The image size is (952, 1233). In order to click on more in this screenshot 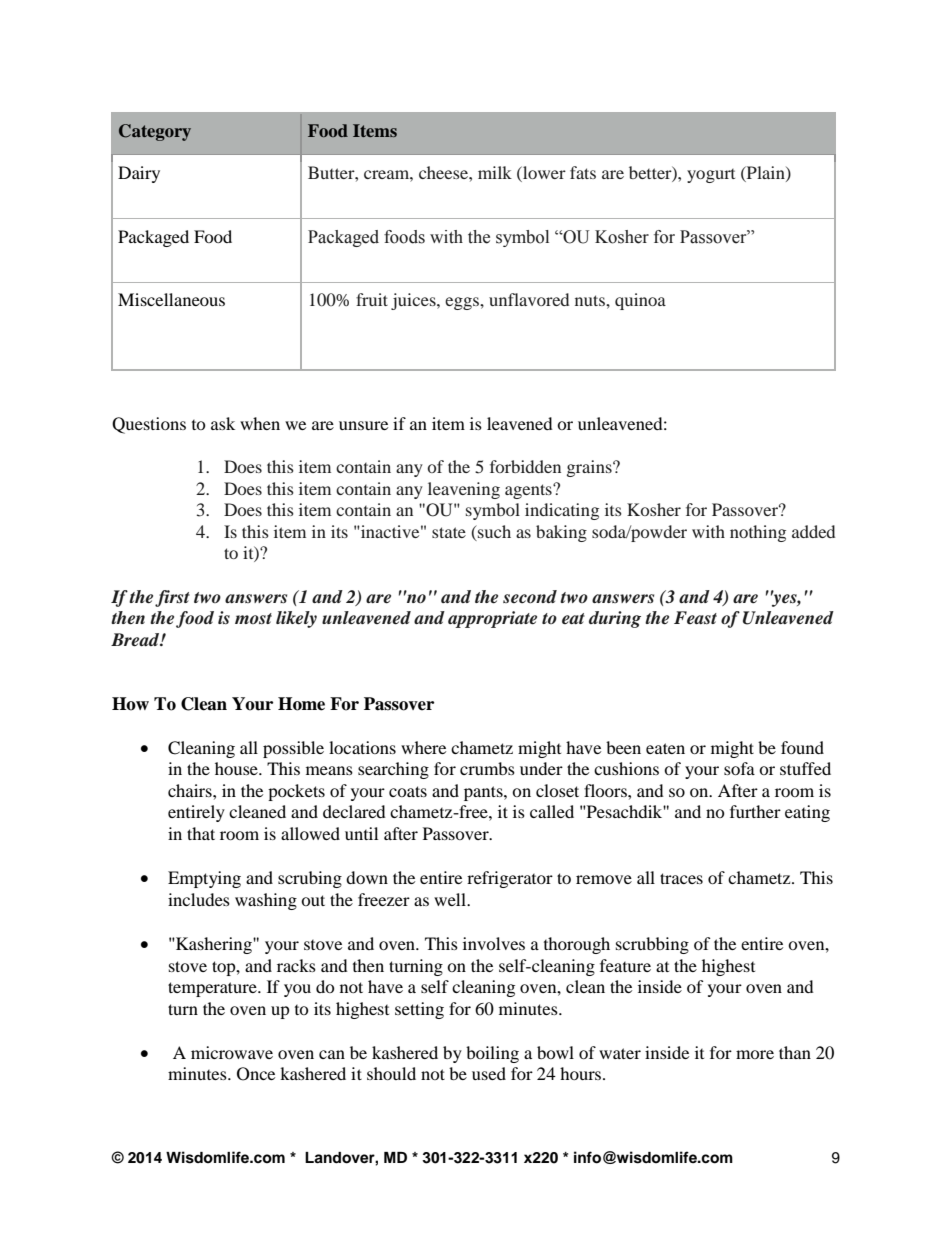, I will do `click(755, 1054)`.
